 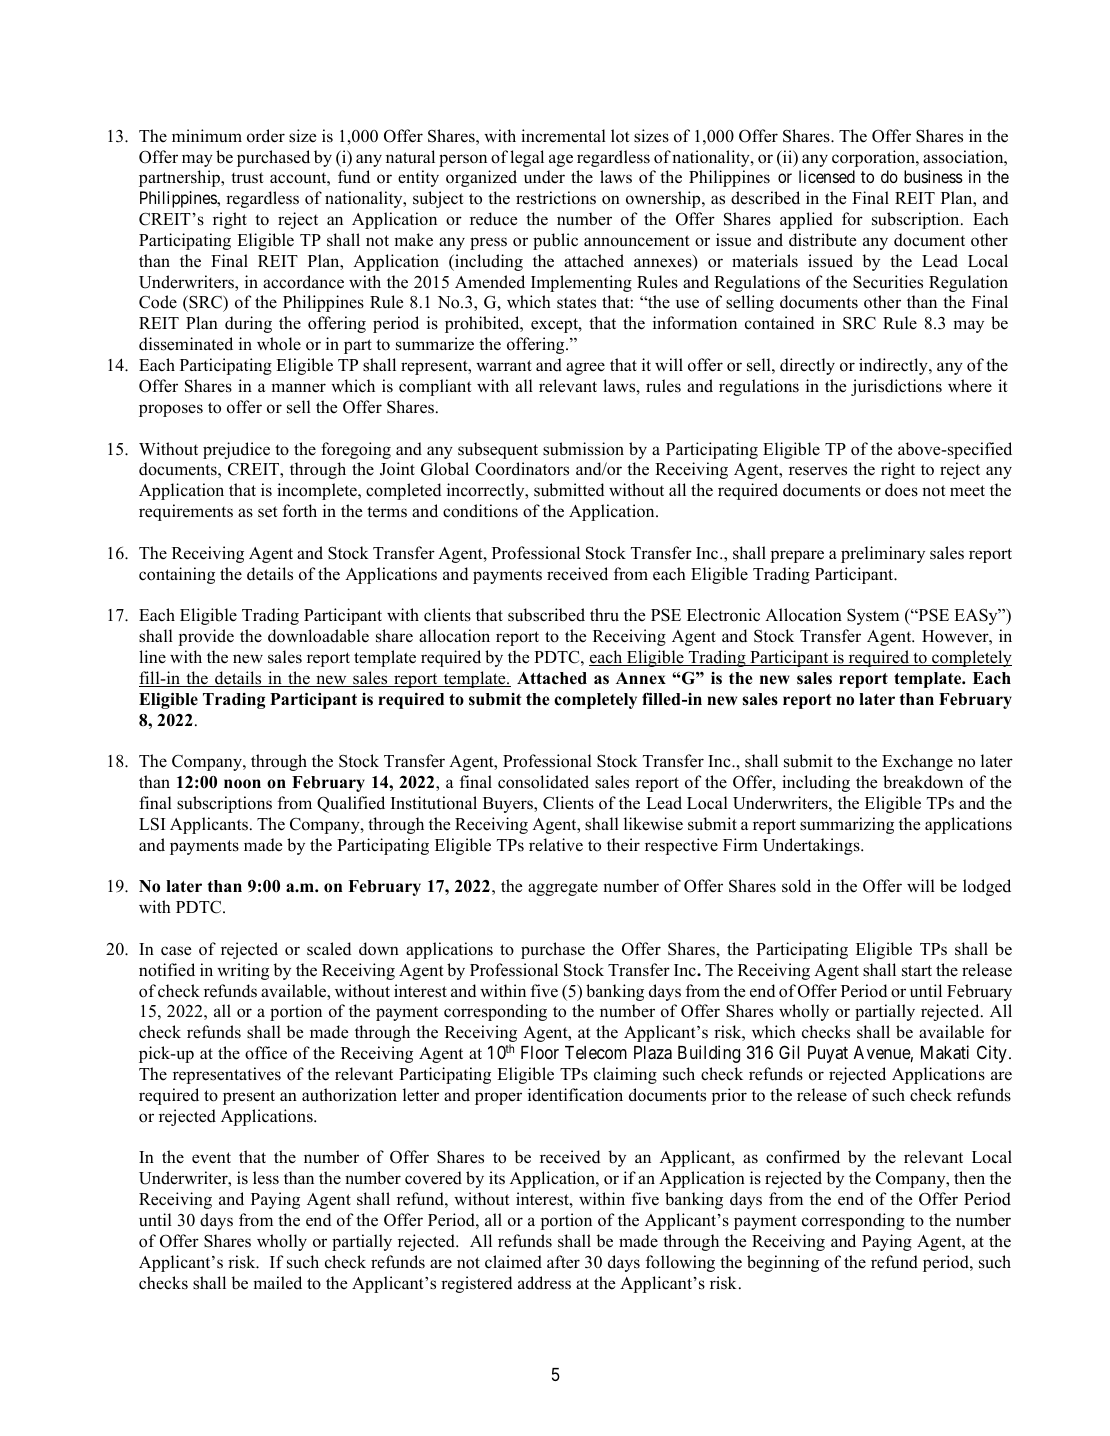 I want to click on set, so click(x=268, y=512).
